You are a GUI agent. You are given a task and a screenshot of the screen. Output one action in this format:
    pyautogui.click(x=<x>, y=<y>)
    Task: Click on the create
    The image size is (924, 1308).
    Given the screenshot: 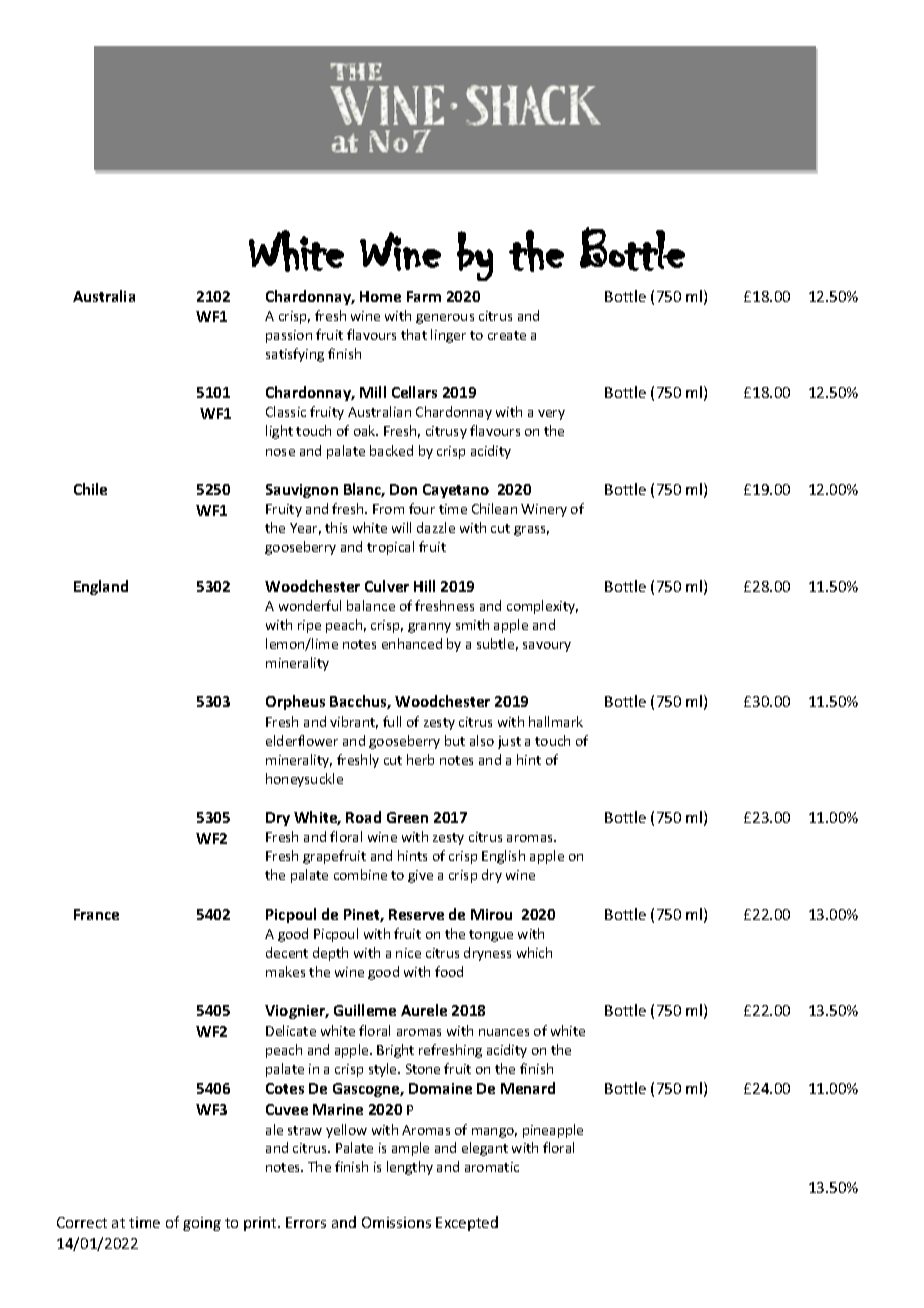 What is the action you would take?
    pyautogui.click(x=507, y=335)
